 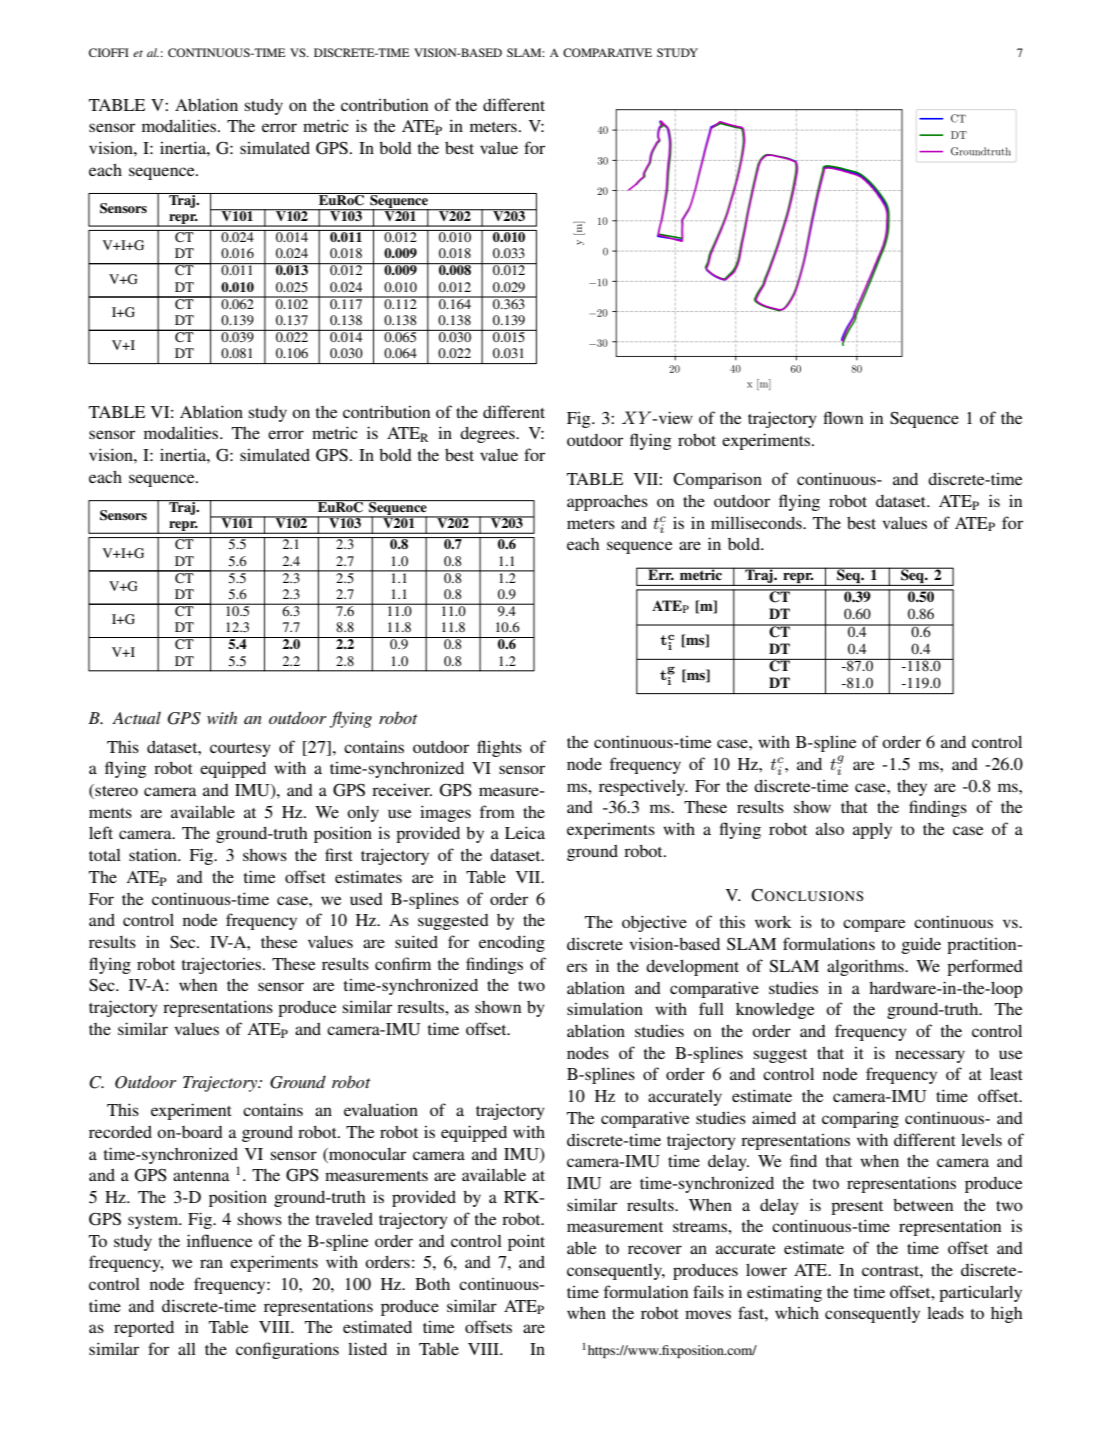 I want to click on degrees, so click(x=488, y=434).
